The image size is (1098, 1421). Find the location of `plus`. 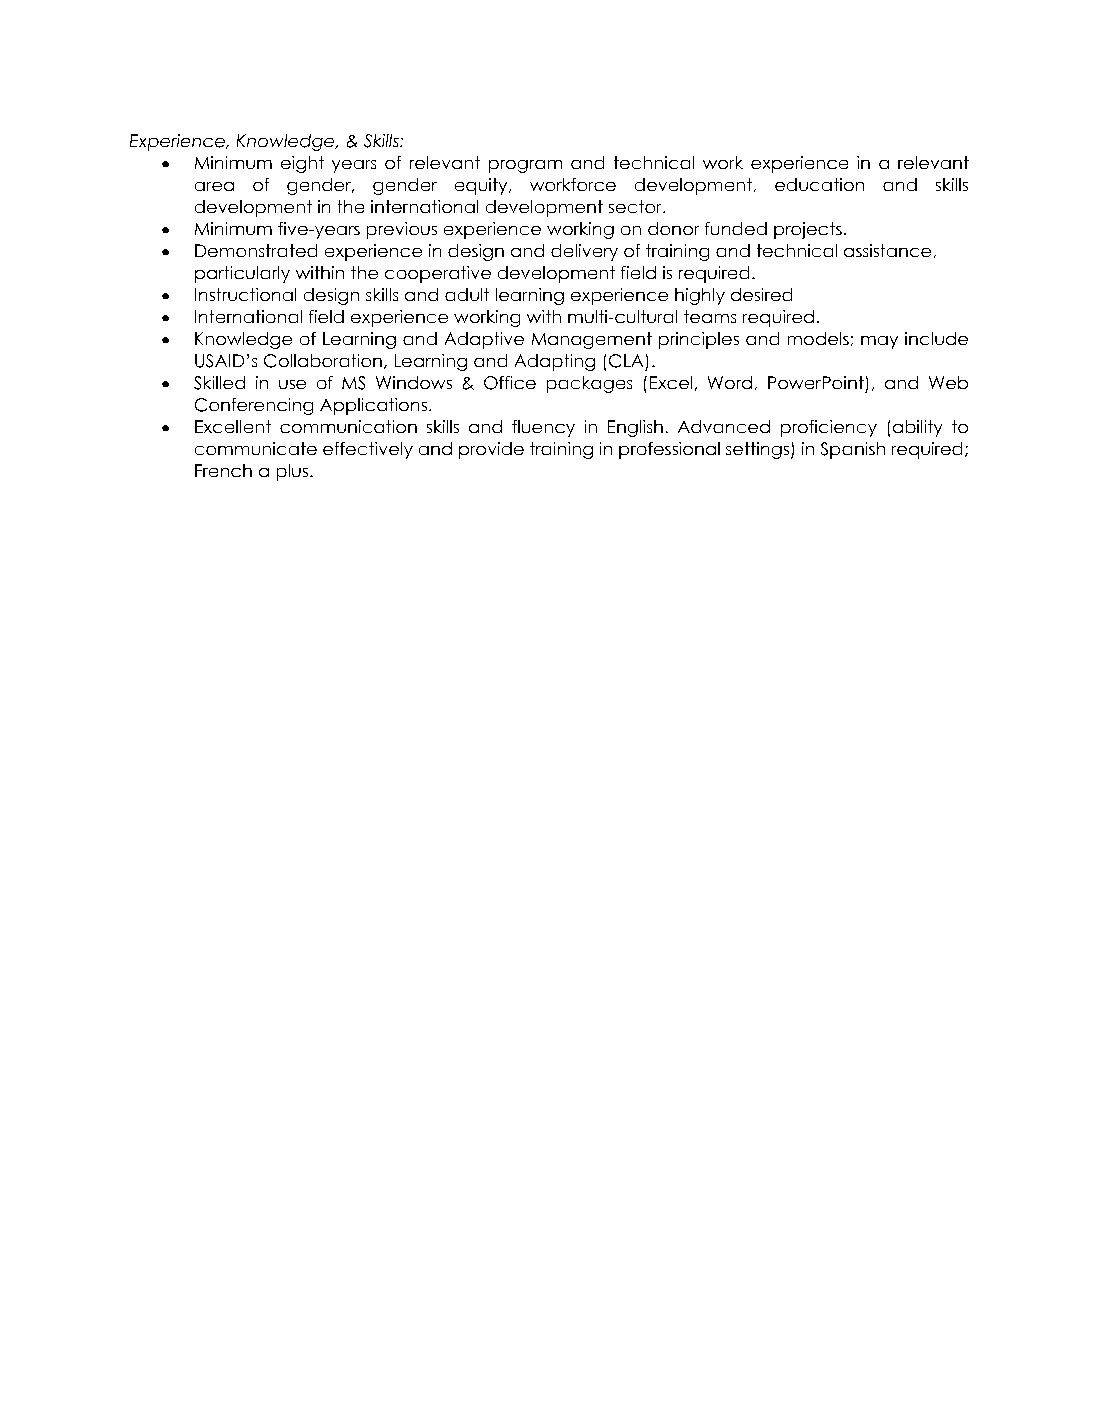

plus is located at coordinates (292, 472).
